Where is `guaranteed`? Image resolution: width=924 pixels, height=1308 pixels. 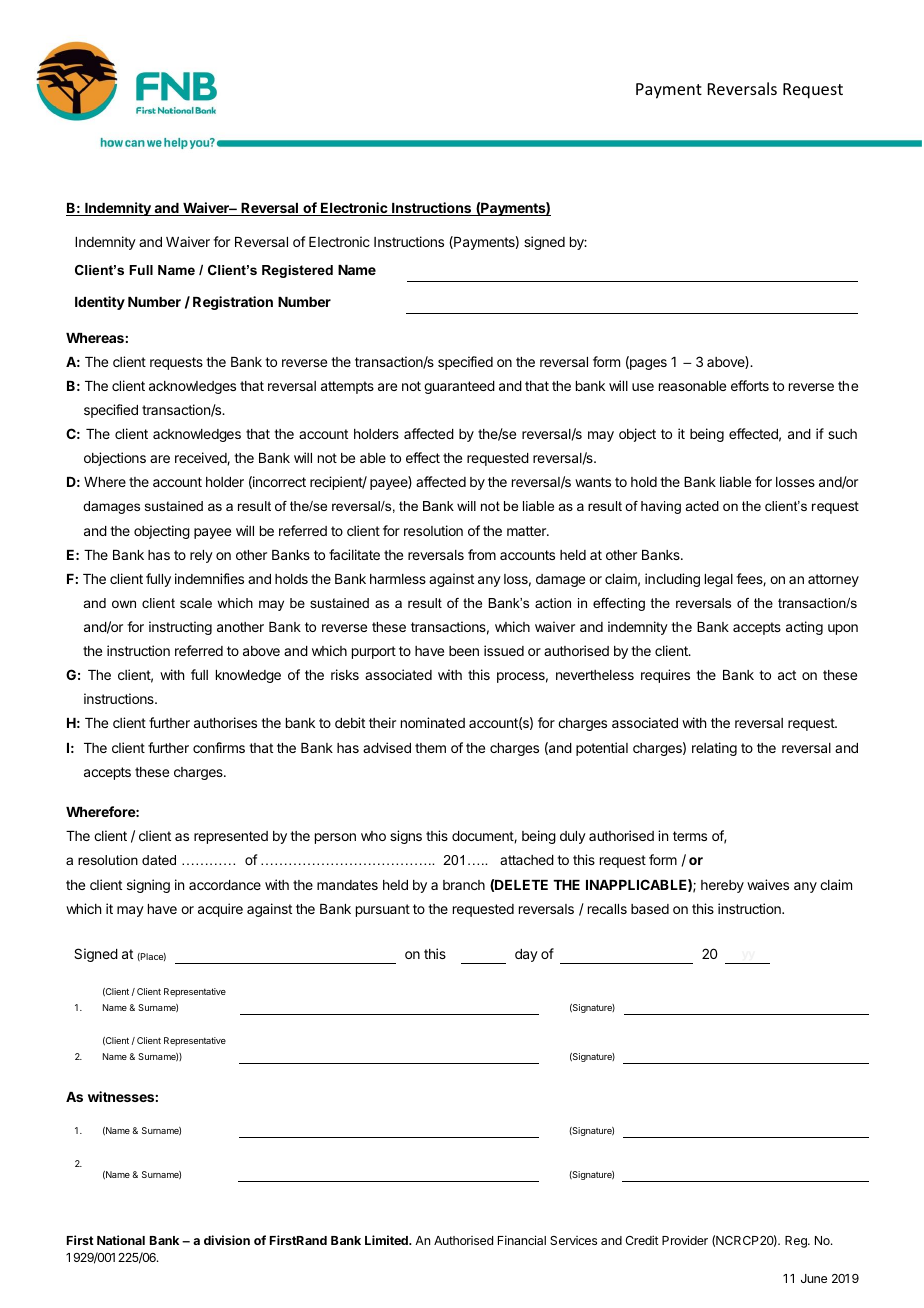
guaranteed is located at coordinates (459, 387).
